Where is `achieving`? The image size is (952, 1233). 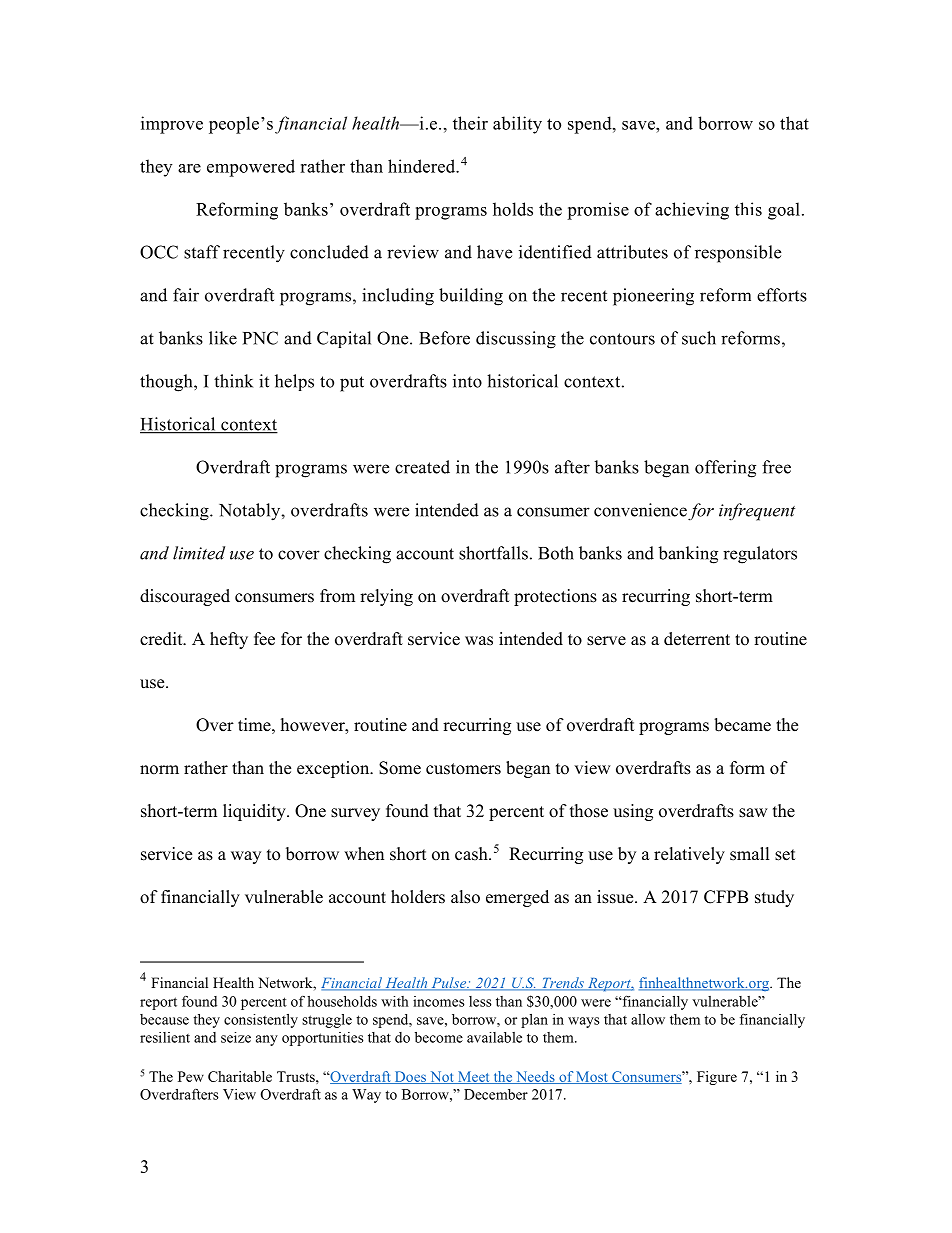
achieving is located at coordinates (692, 211).
